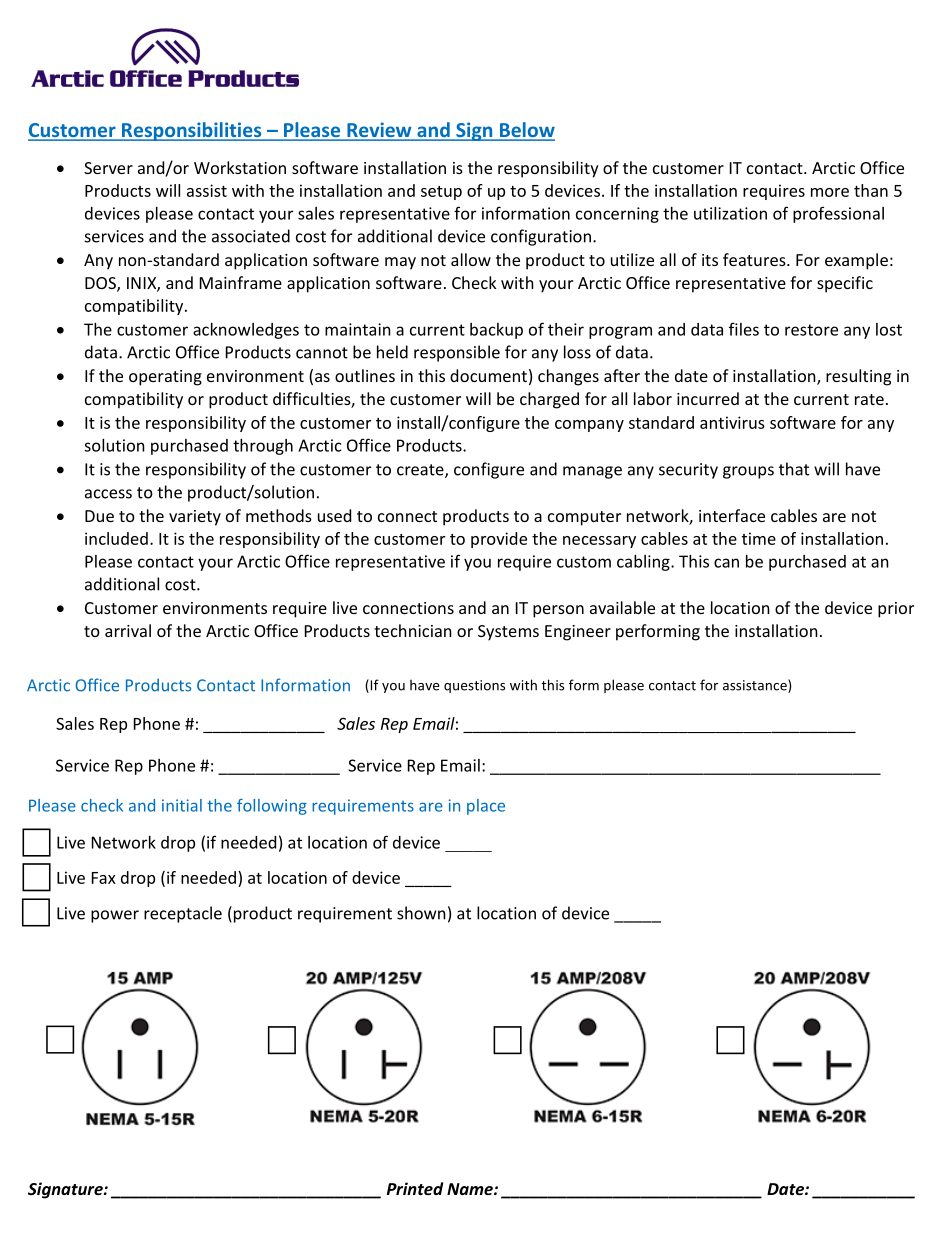  What do you see at coordinates (488, 375) in the screenshot?
I see `document` at bounding box center [488, 375].
